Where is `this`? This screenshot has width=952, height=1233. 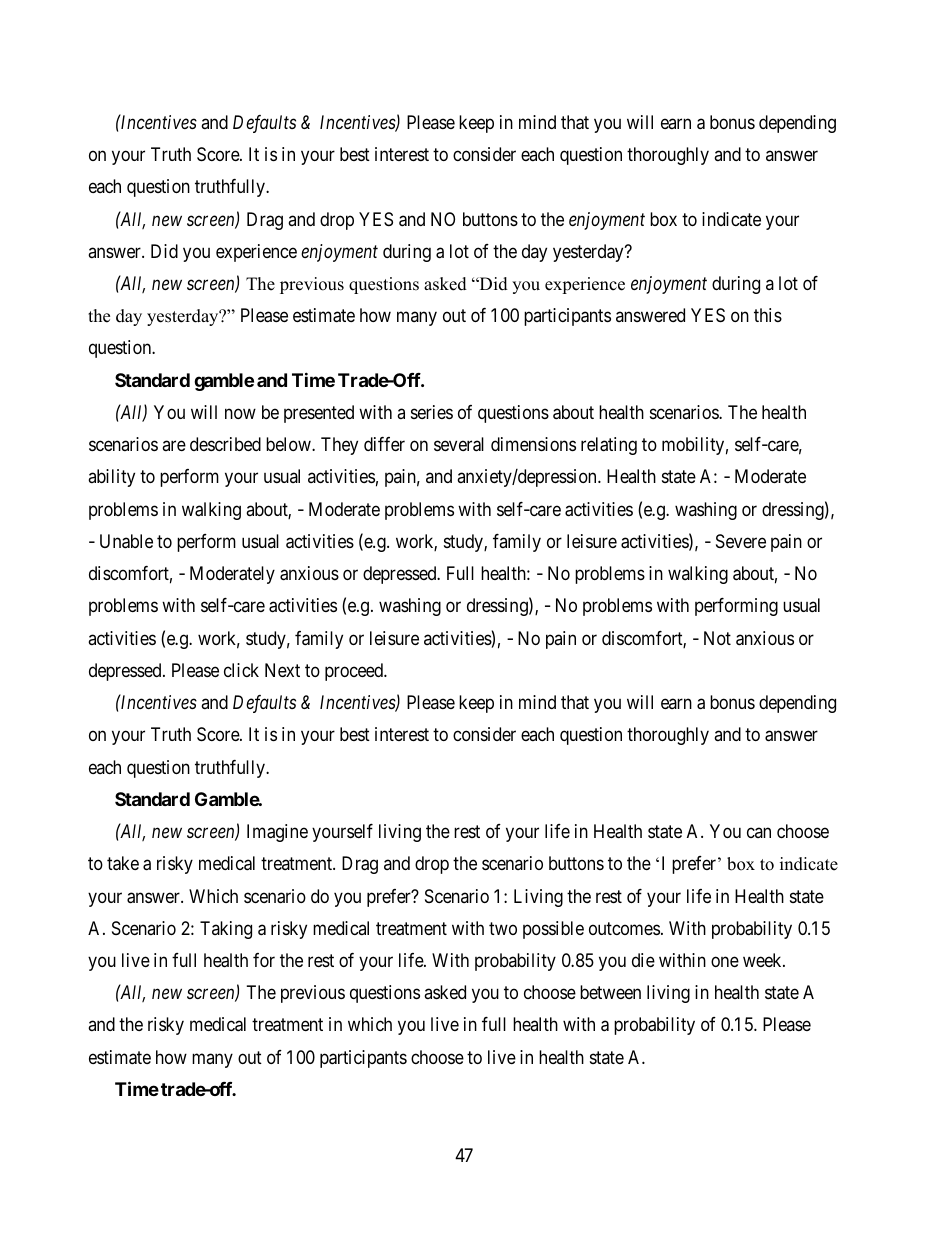 this is located at coordinates (768, 315).
